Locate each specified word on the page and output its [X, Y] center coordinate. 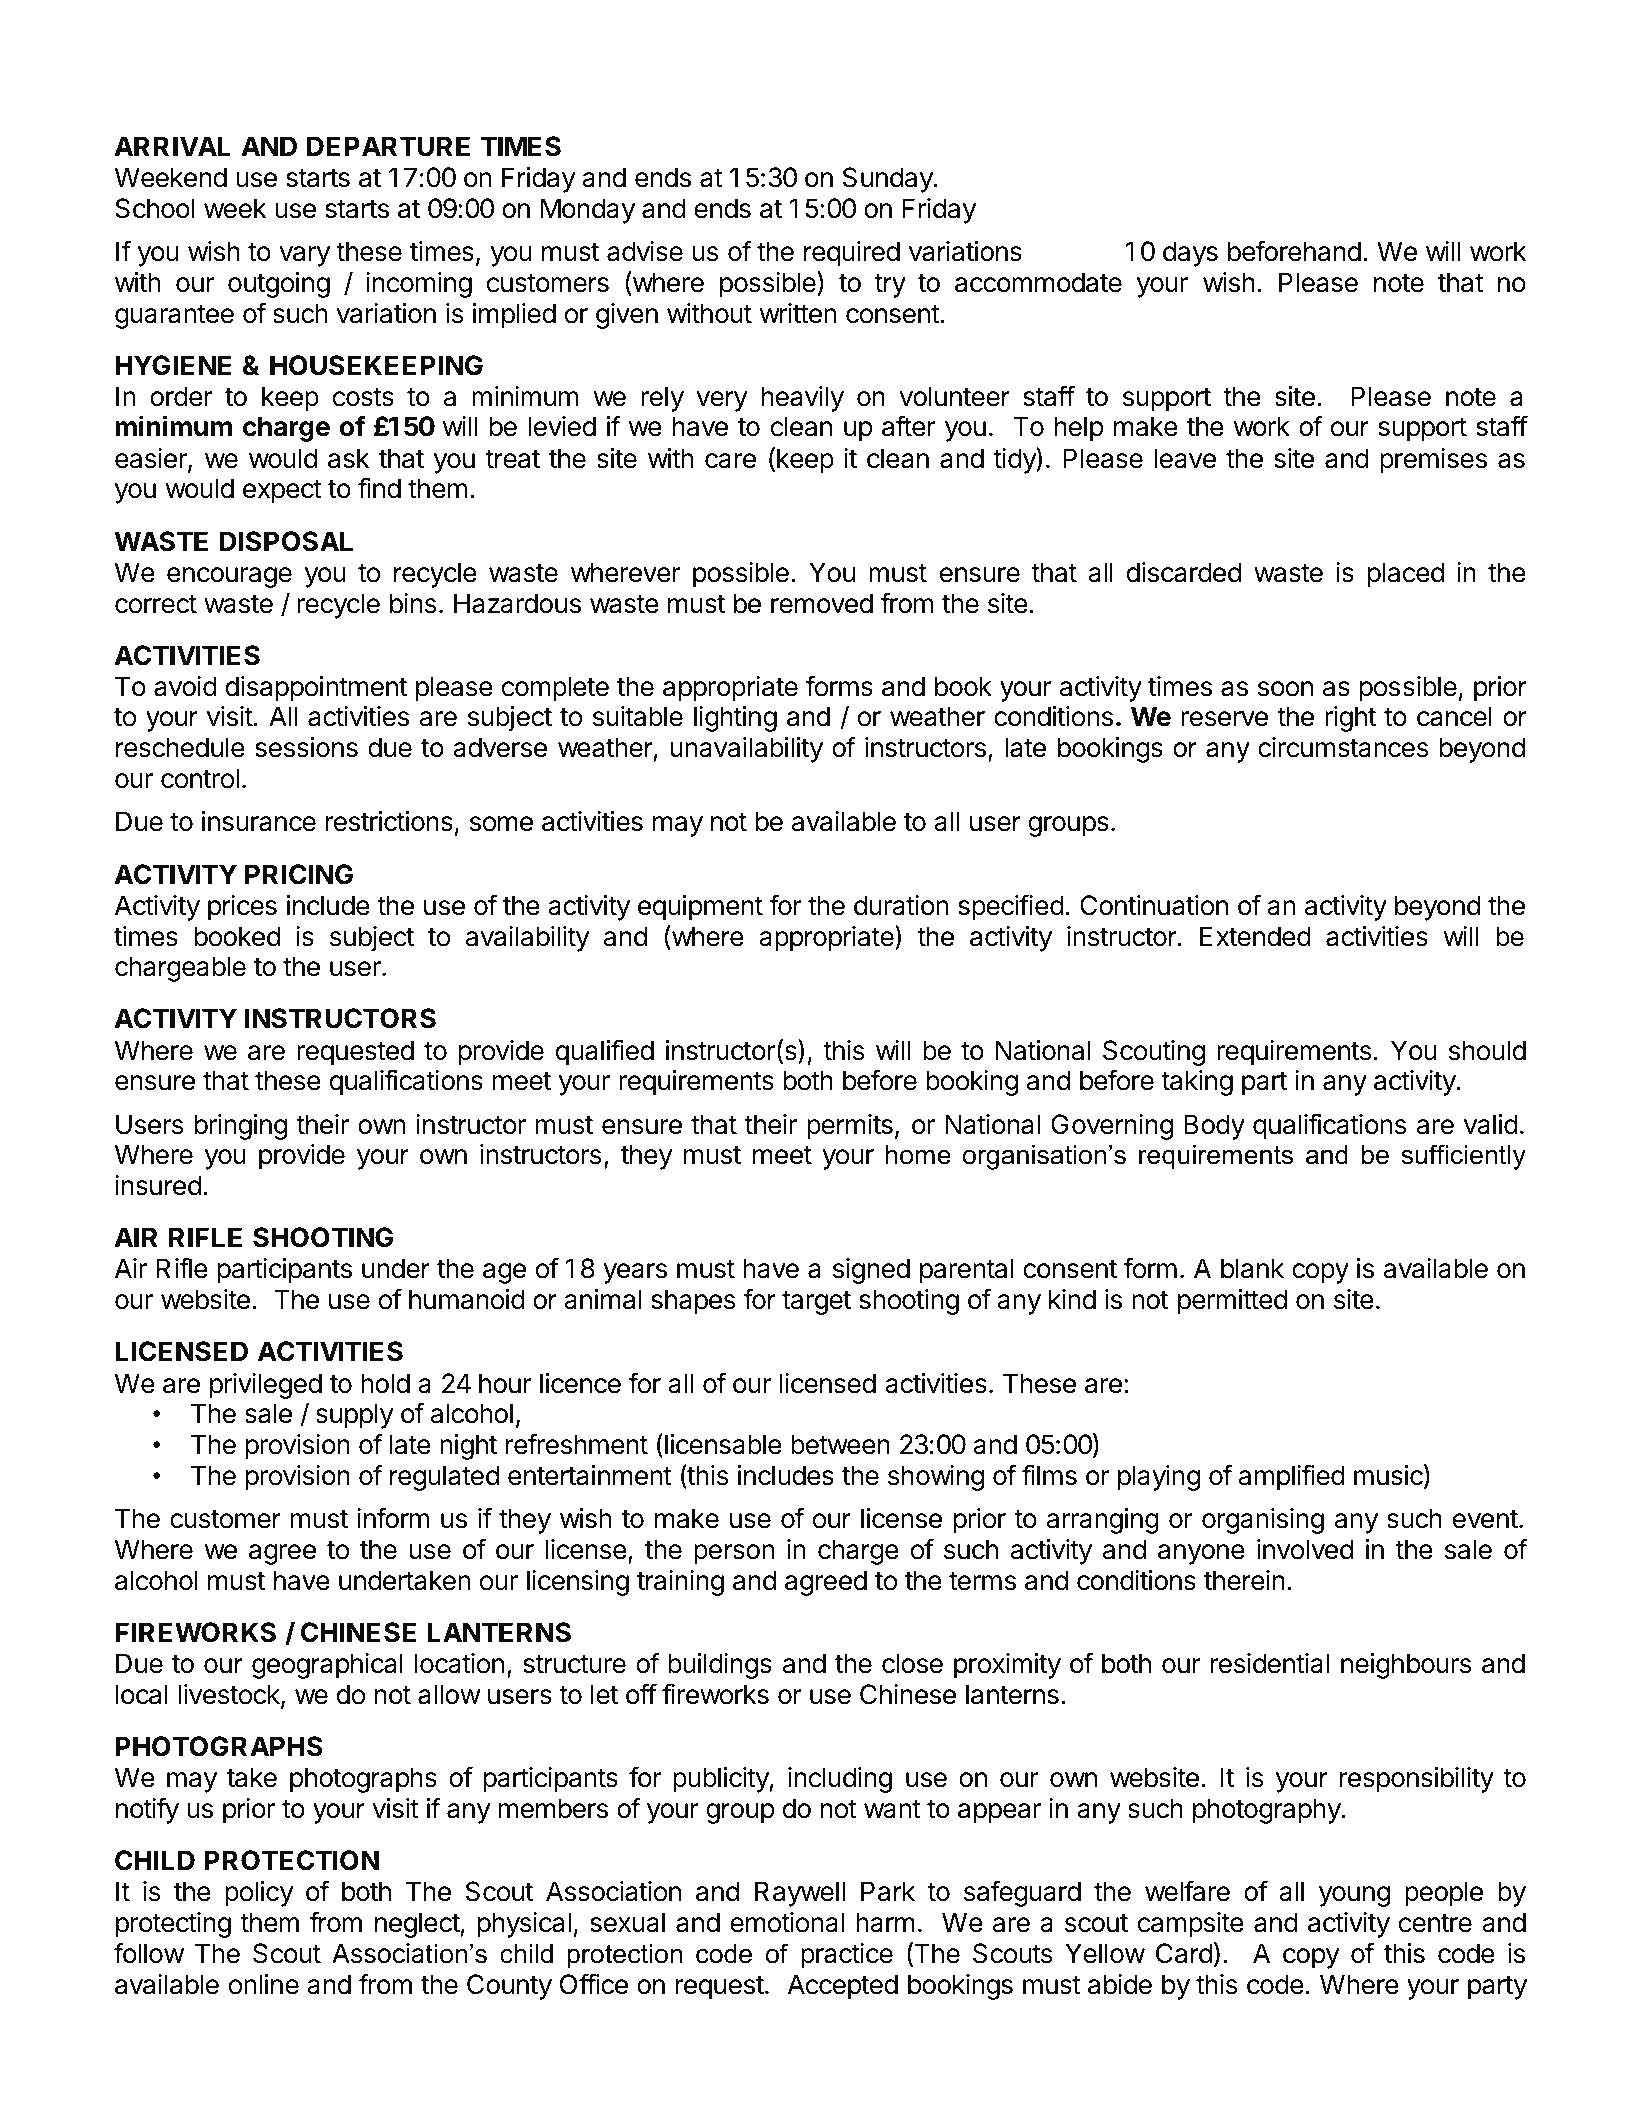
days [1190, 254]
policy [259, 1894]
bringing [240, 1127]
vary [304, 256]
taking [1197, 1083]
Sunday [889, 180]
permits [850, 1127]
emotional [787, 1922]
